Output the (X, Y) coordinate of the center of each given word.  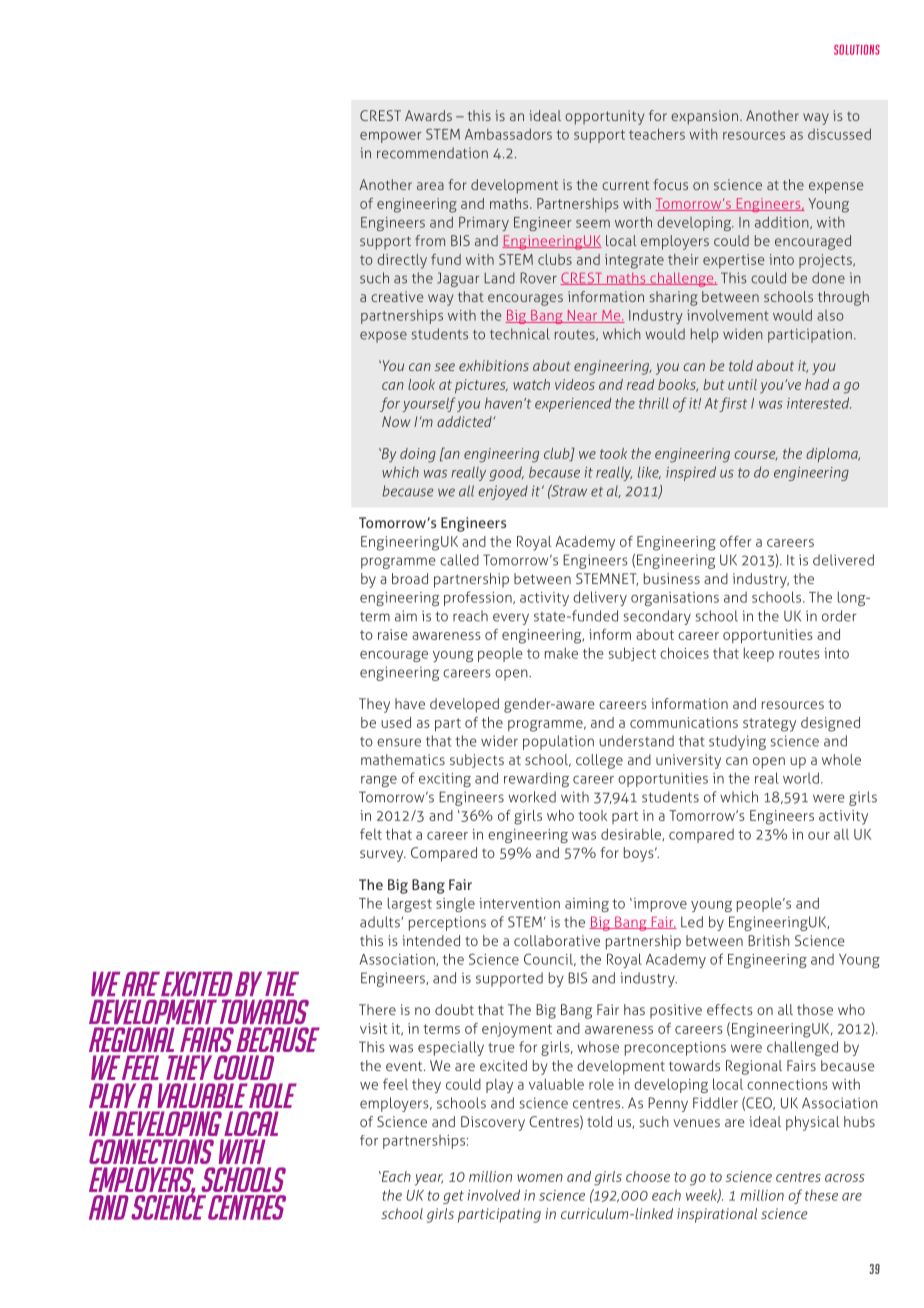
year (429, 1180)
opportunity (604, 117)
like (649, 472)
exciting (445, 780)
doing (418, 455)
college (599, 761)
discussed (839, 134)
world (801, 778)
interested (819, 403)
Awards (428, 115)
